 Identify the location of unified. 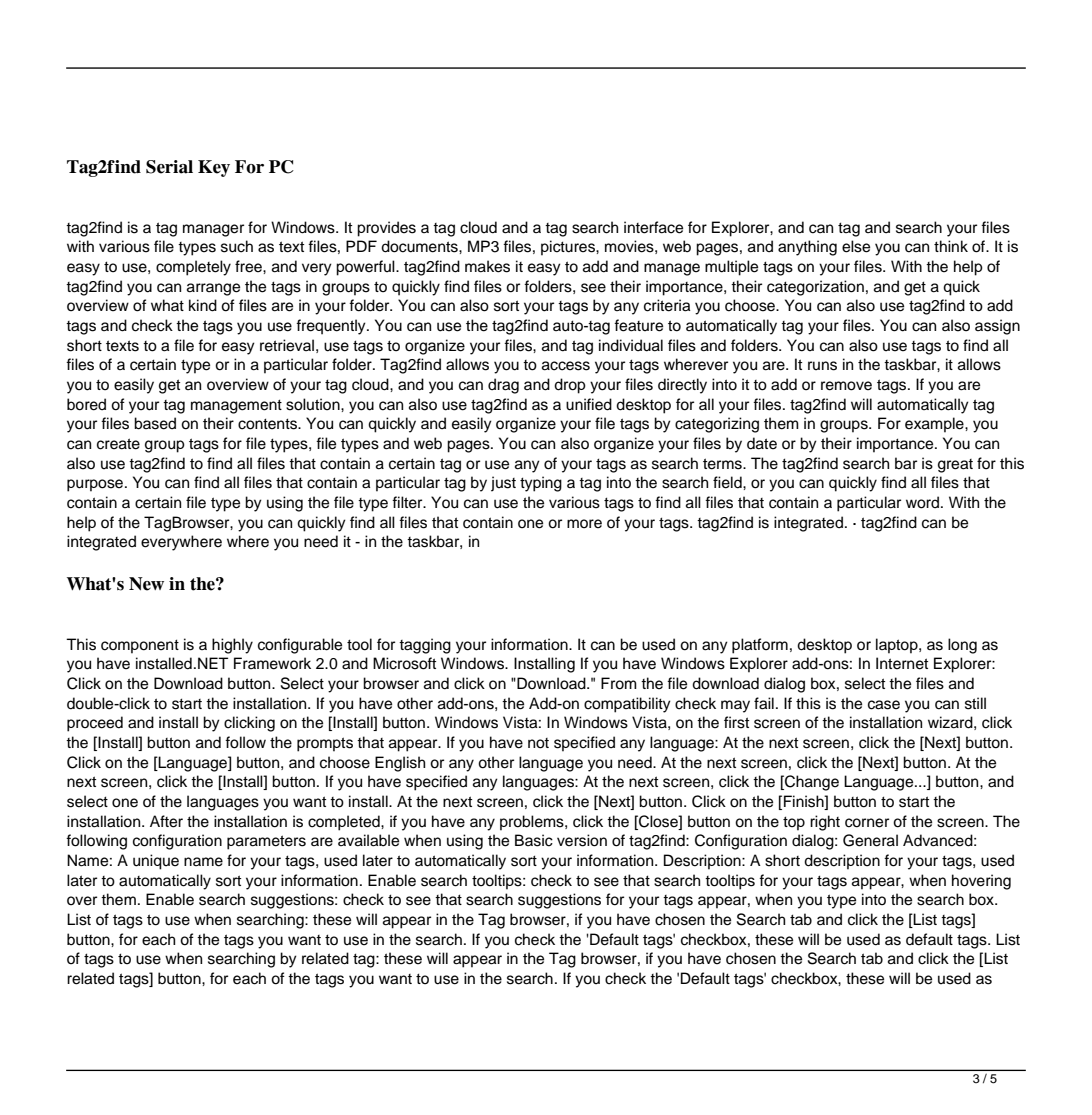
(589, 404).
